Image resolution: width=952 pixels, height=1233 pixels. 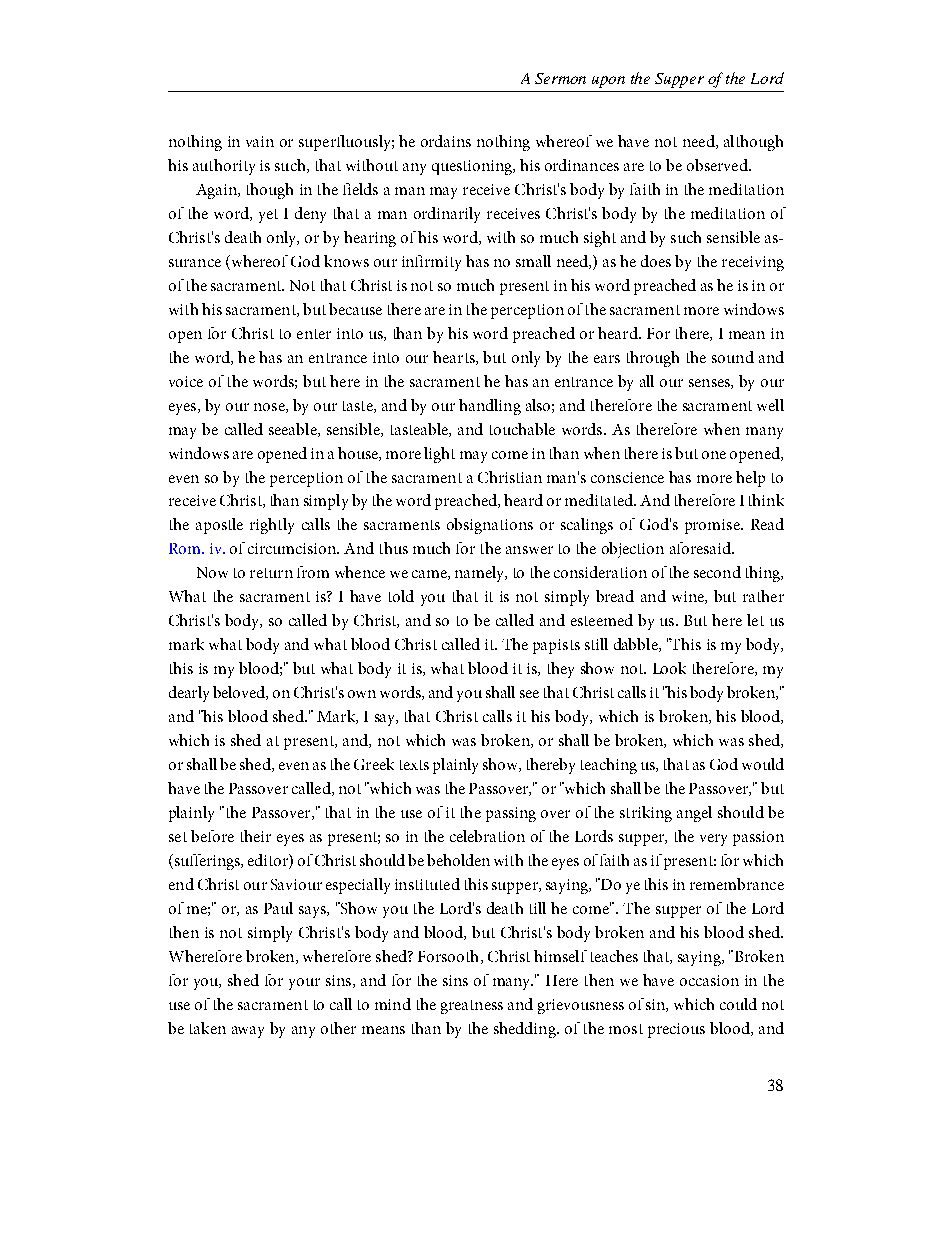 I want to click on vain, so click(x=260, y=141).
